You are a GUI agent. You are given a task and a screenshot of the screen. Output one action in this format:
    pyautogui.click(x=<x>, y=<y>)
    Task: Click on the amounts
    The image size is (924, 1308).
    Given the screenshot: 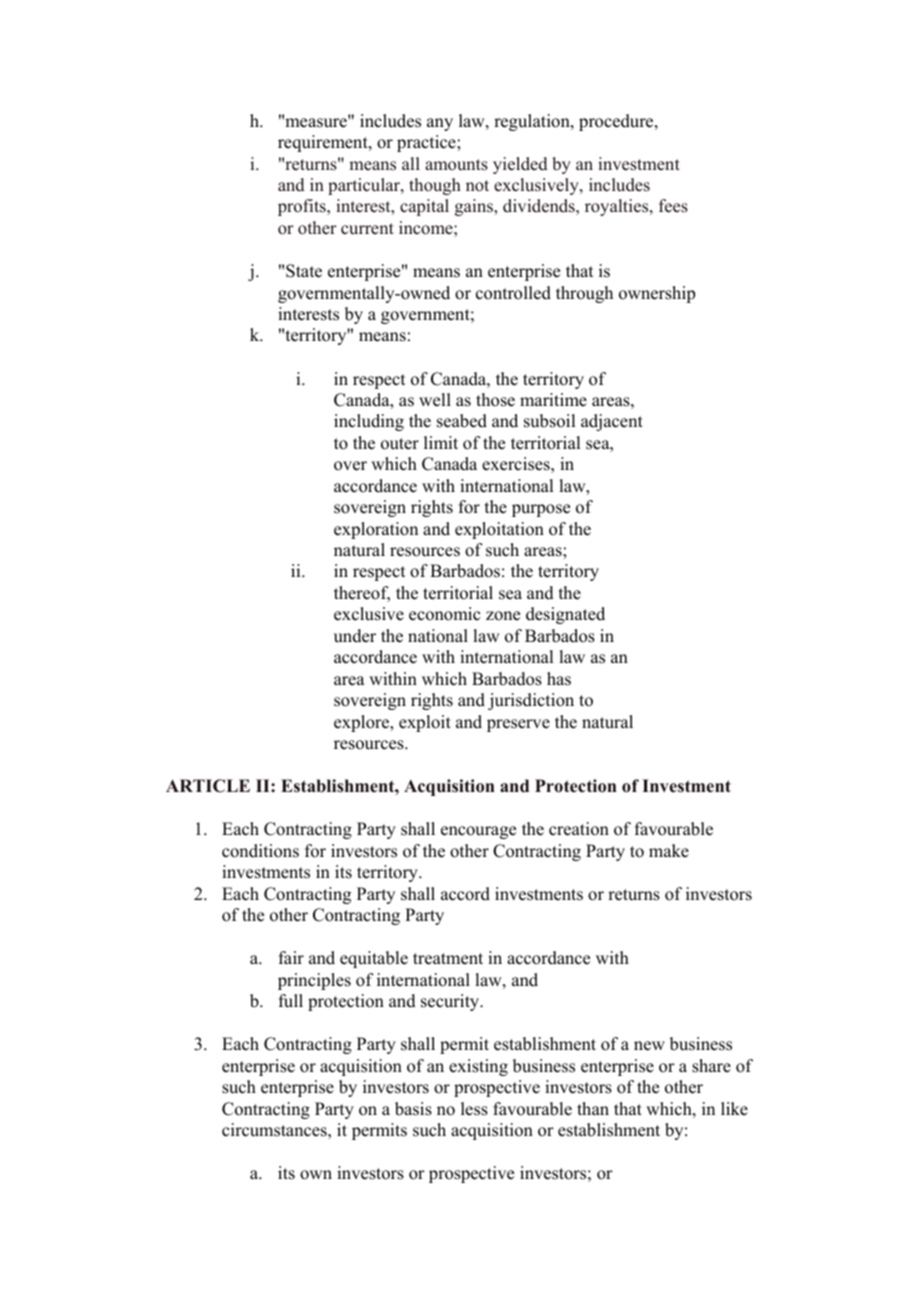 What is the action you would take?
    pyautogui.click(x=456, y=165)
